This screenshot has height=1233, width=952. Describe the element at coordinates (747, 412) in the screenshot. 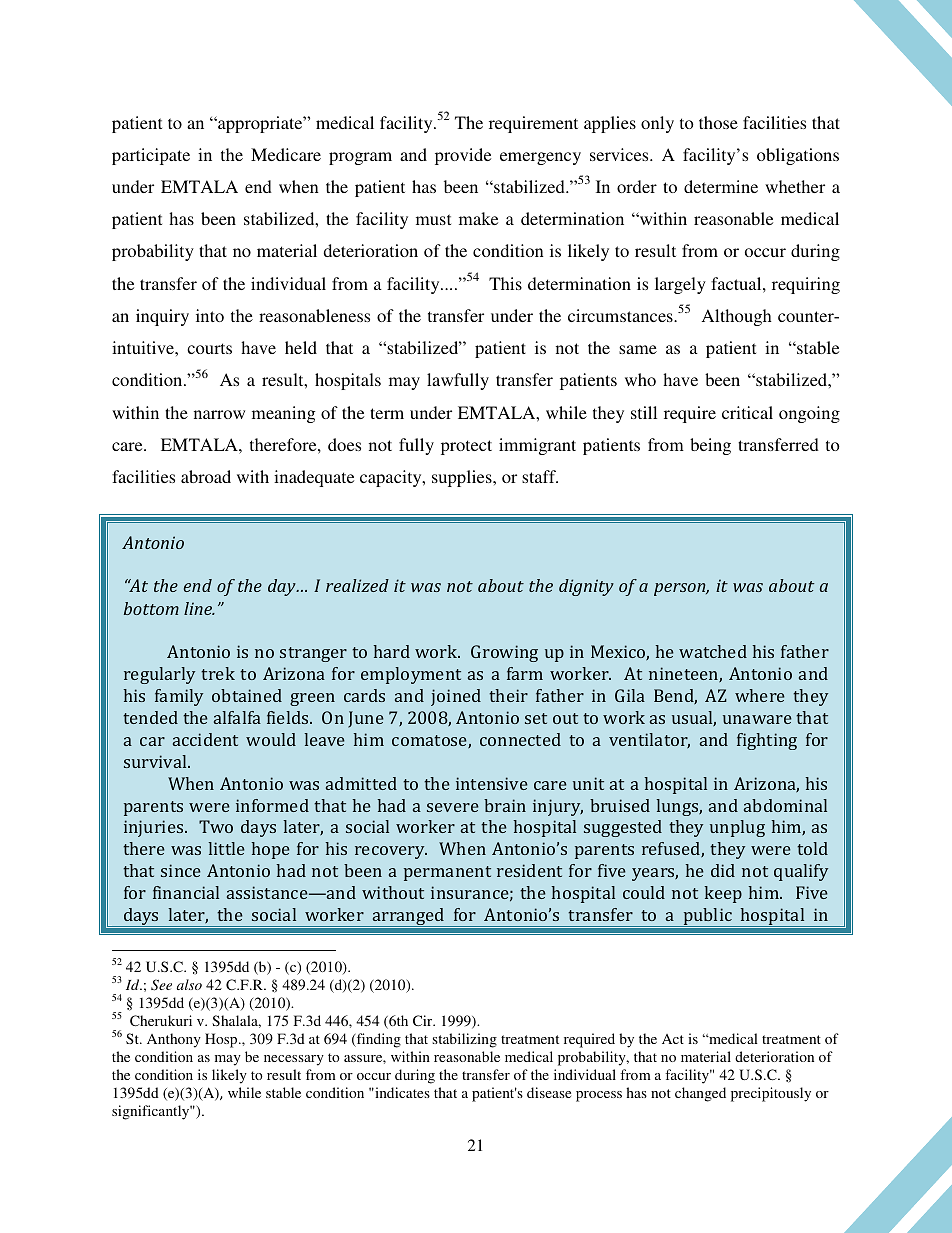

I see `critical` at that location.
